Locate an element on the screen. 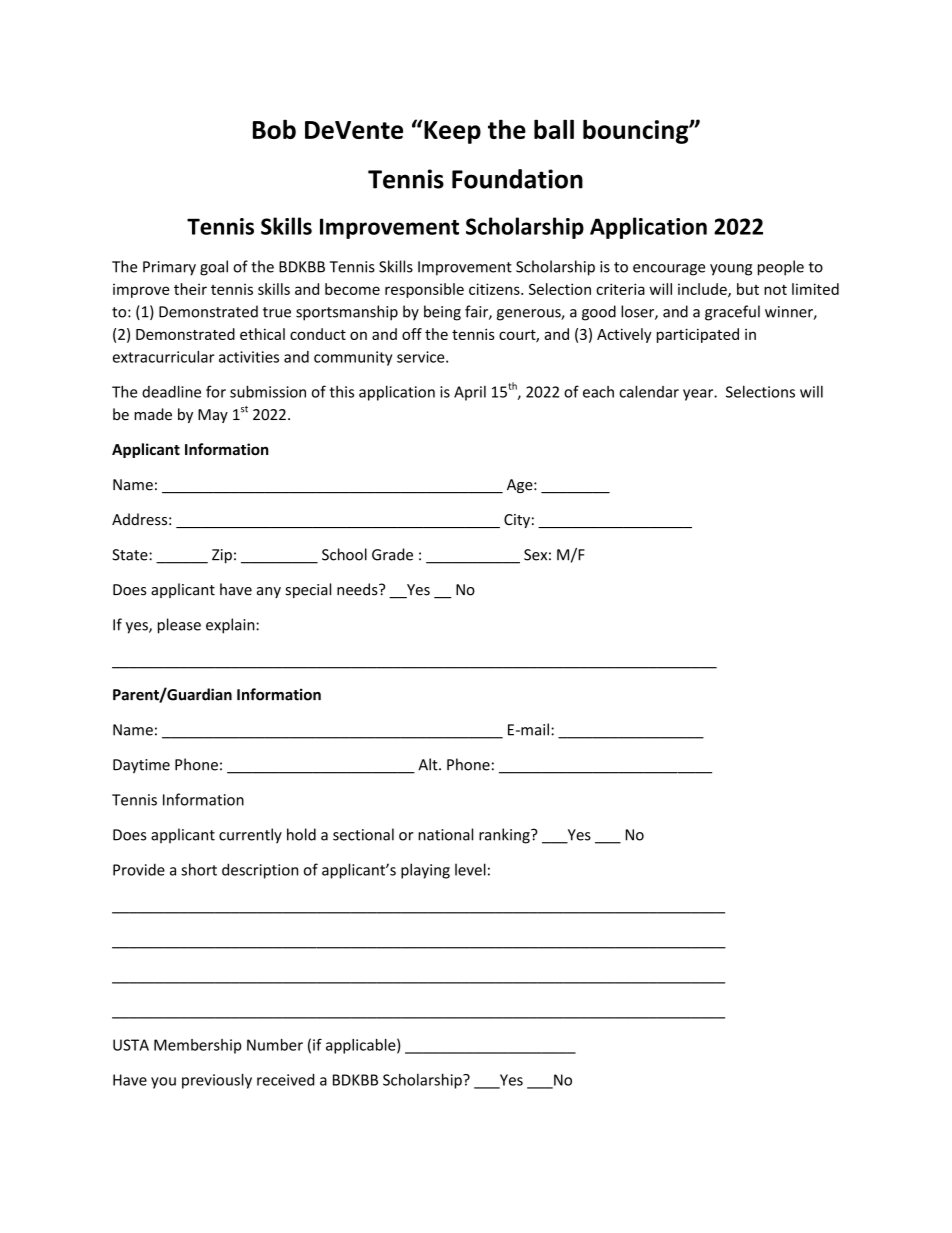  ranking is located at coordinates (505, 836).
